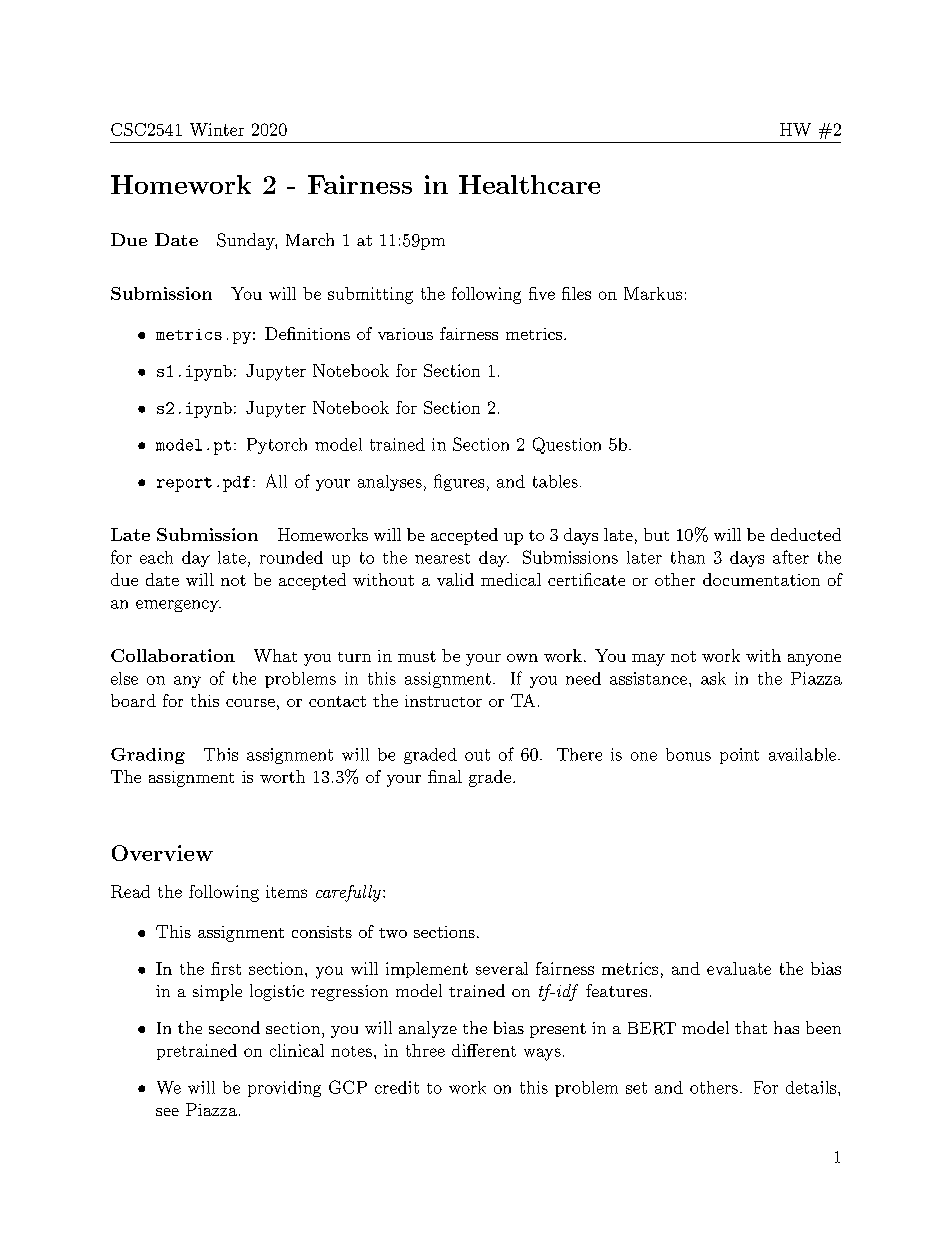 This screenshot has width=952, height=1233. What do you see at coordinates (167, 1112) in the screenshot?
I see `see` at bounding box center [167, 1112].
